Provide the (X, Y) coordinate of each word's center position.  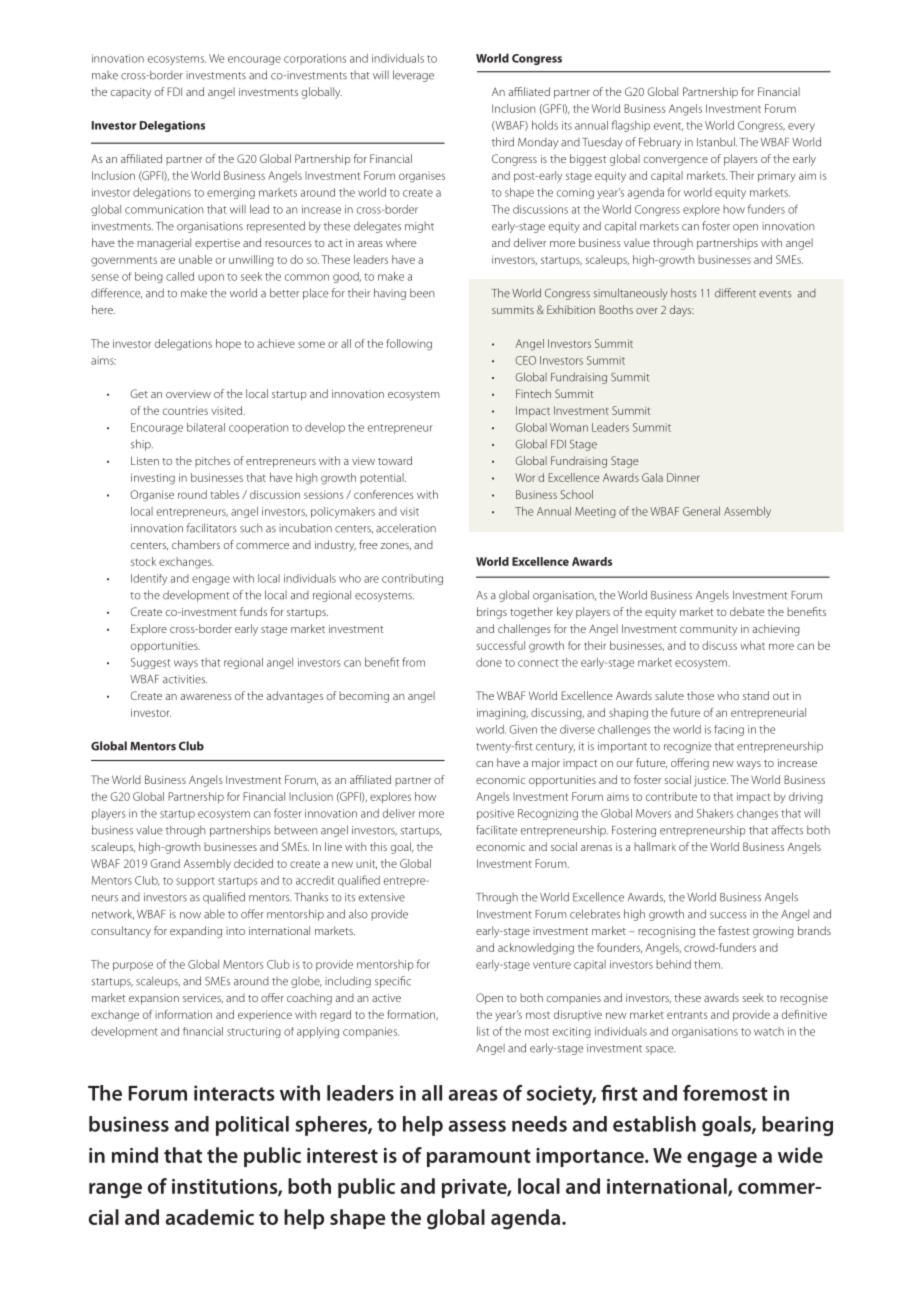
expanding (196, 932)
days (682, 311)
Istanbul (717, 142)
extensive (382, 897)
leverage (413, 76)
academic (210, 1217)
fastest (734, 930)
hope (228, 344)
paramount (479, 1158)
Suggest (151, 663)
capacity (131, 93)
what (752, 645)
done (489, 662)
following (409, 345)
